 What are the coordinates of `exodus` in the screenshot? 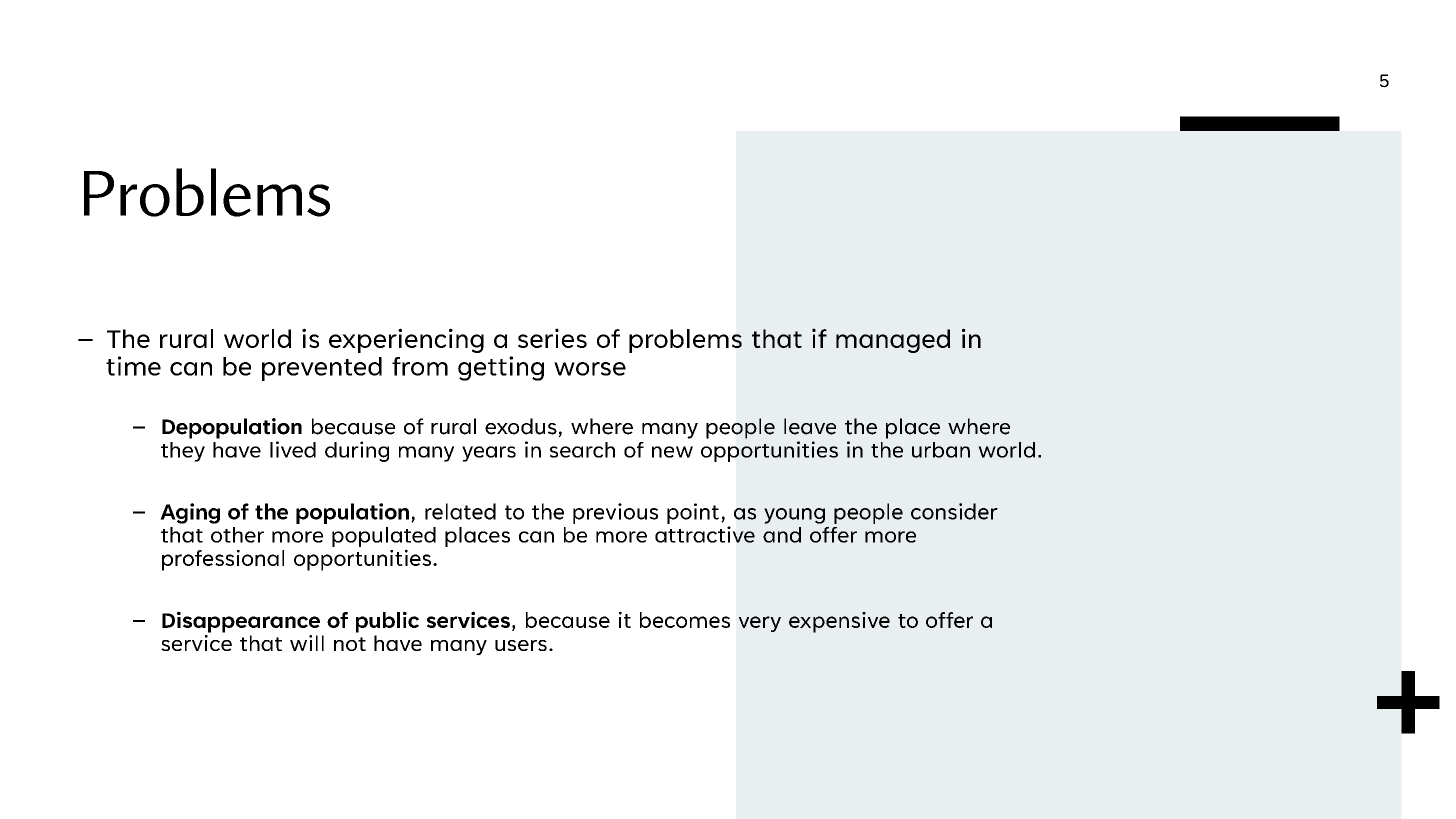 It's located at (522, 427).
